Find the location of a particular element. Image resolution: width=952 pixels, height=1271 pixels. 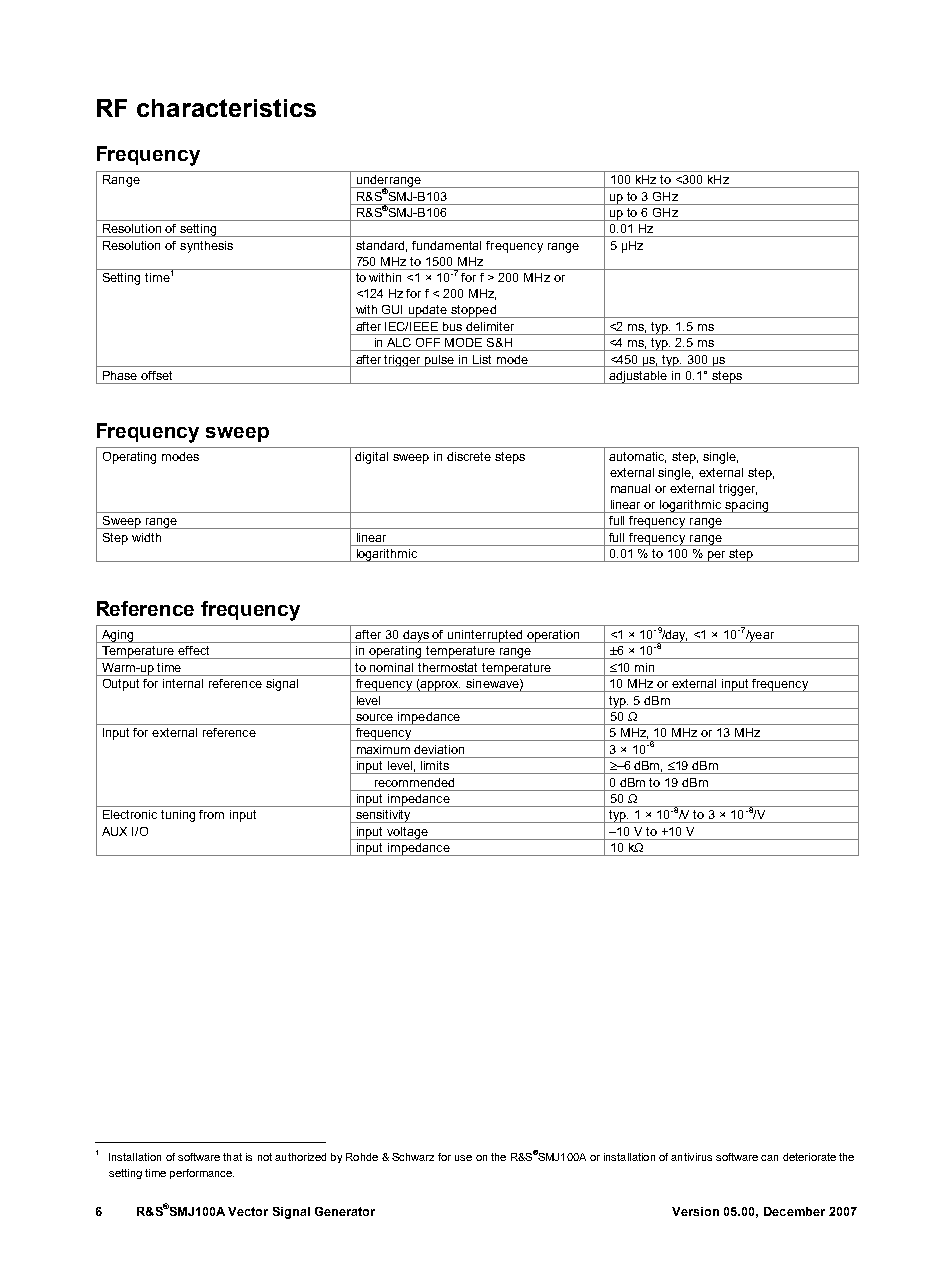

pulse is located at coordinates (440, 361).
